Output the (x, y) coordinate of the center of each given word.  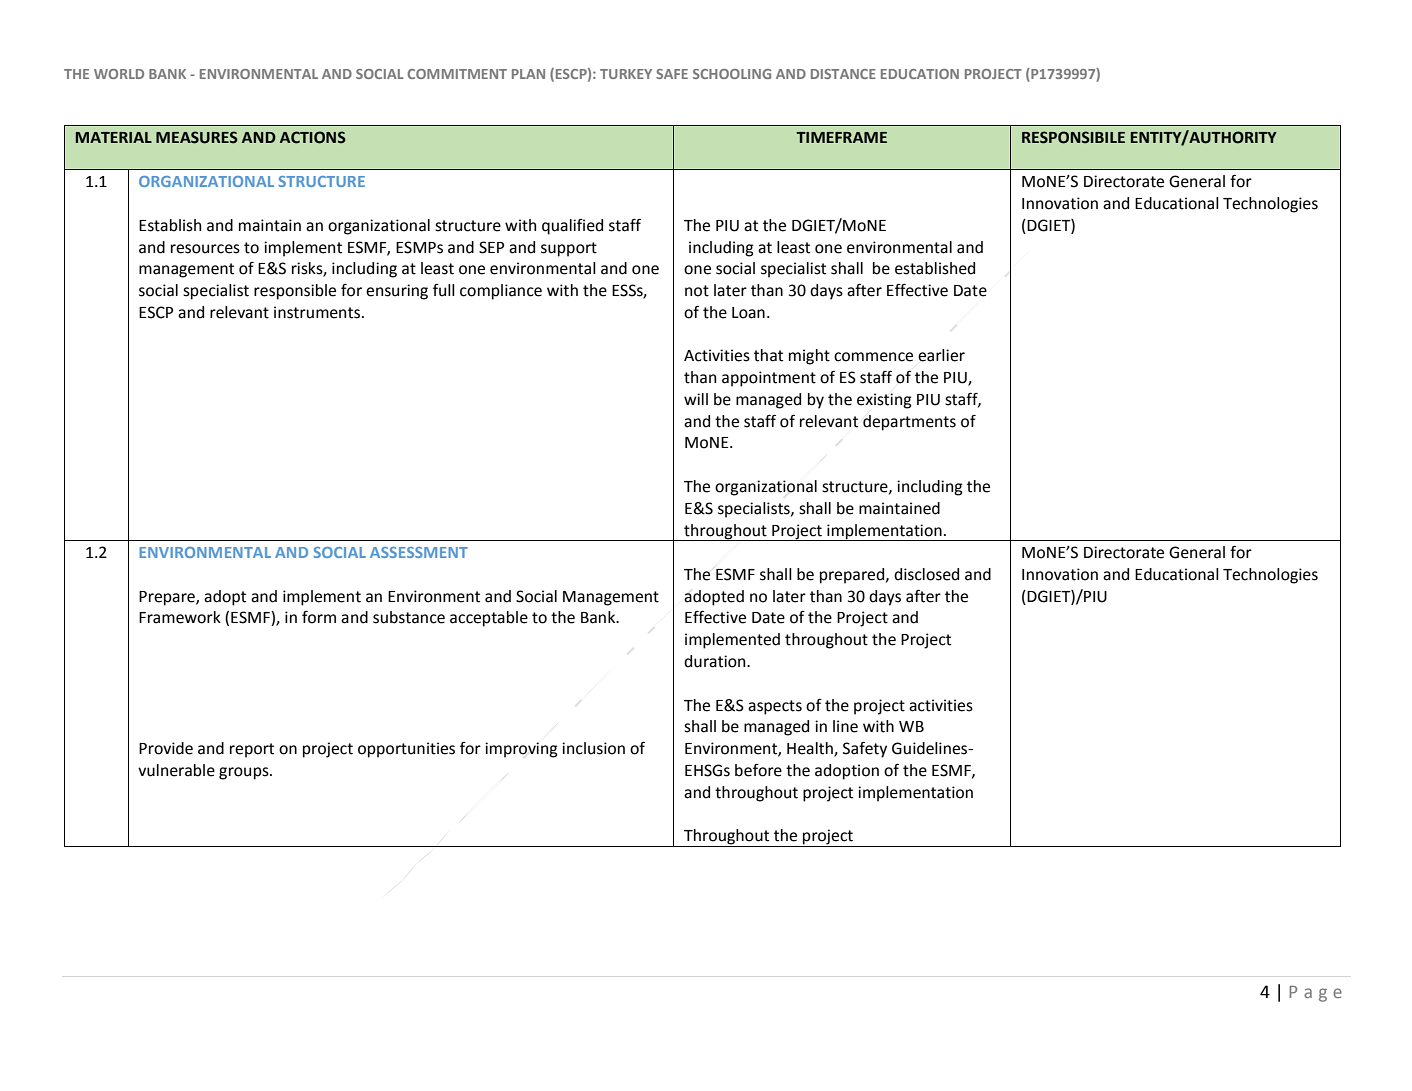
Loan (748, 313)
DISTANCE (843, 74)
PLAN (528, 74)
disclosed (926, 574)
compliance (501, 292)
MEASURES (197, 137)
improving (521, 750)
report (252, 750)
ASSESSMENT (419, 552)
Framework (180, 617)
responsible (295, 292)
